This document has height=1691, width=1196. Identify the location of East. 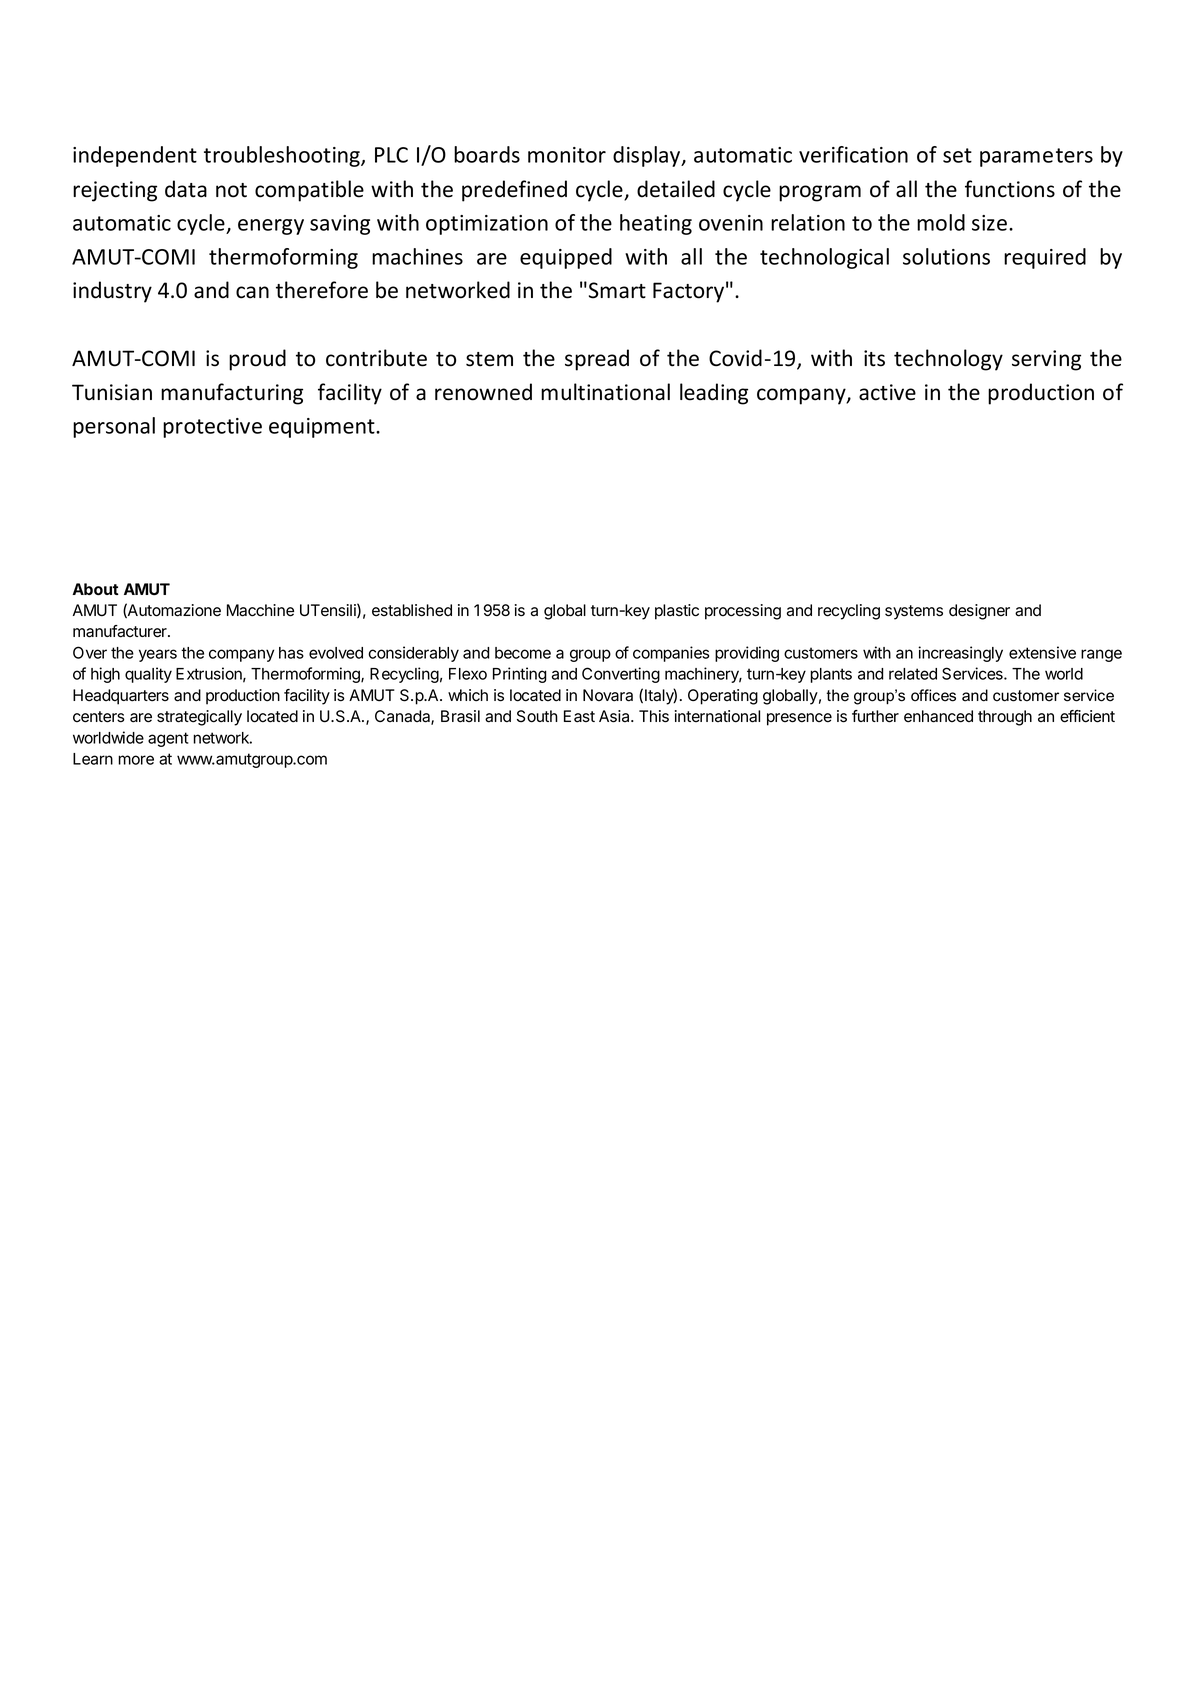
(579, 716).
